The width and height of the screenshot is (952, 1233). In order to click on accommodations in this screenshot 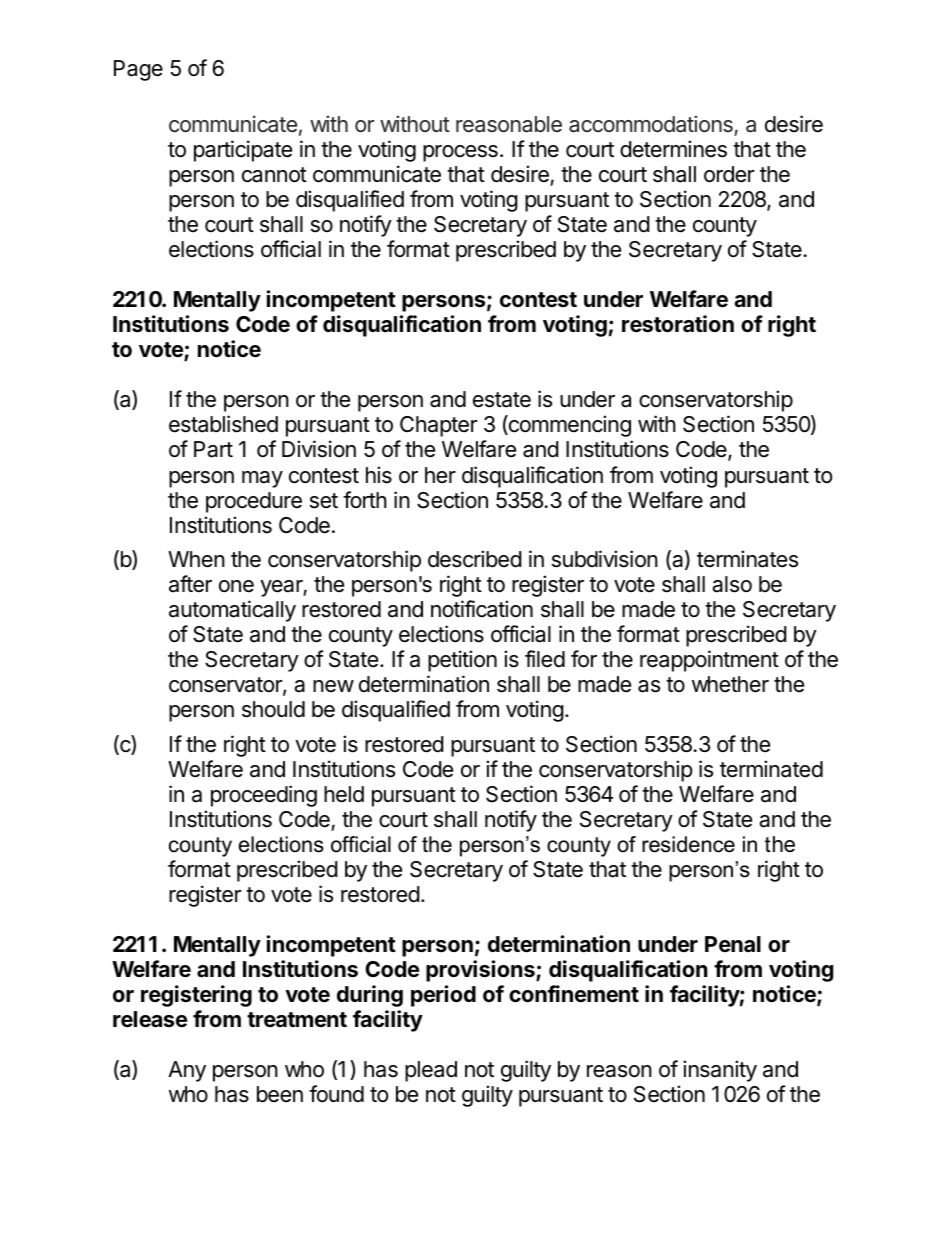, I will do `click(651, 124)`.
